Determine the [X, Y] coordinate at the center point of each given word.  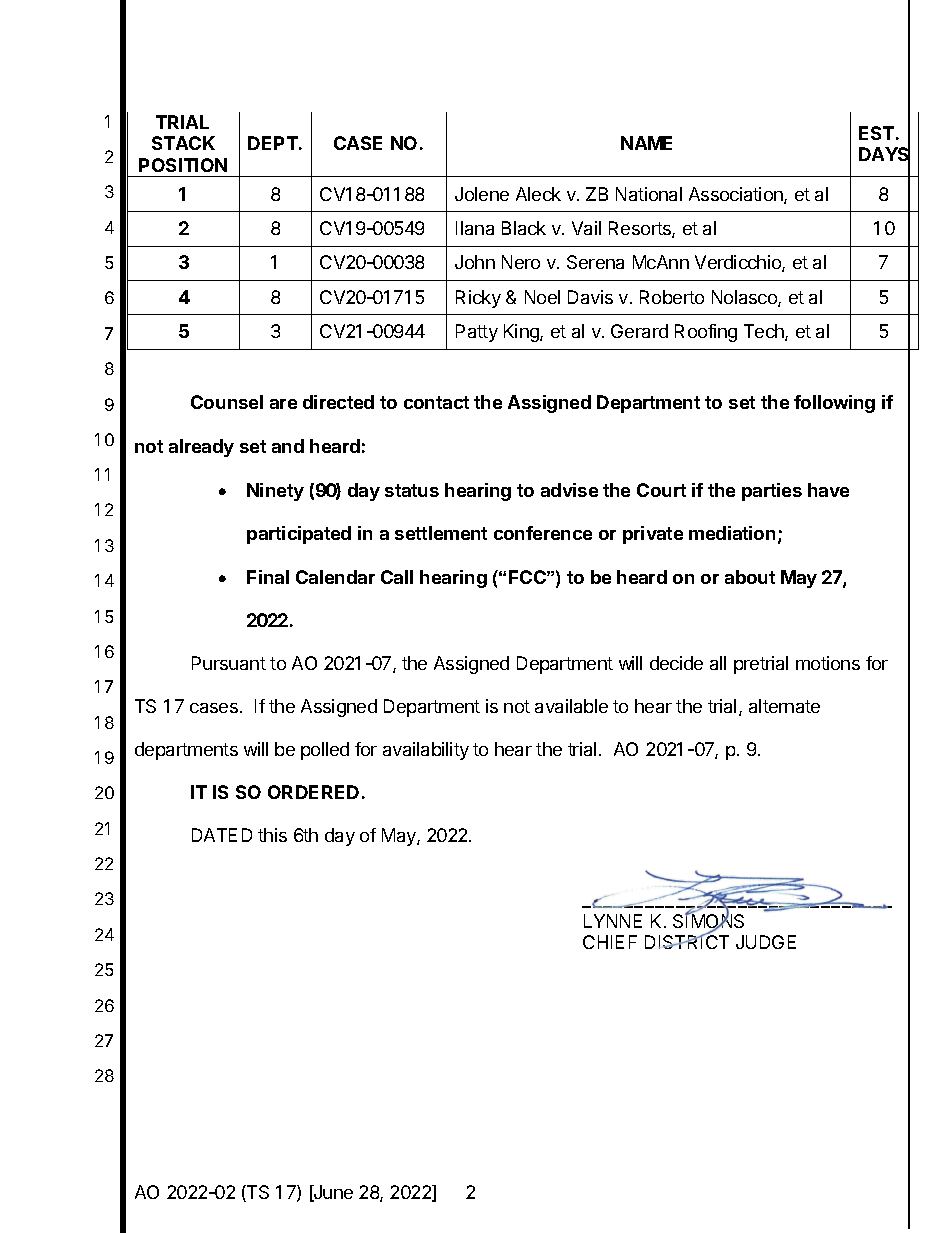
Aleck [538, 194]
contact [436, 402]
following [834, 404]
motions [828, 663]
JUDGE [766, 942]
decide [676, 663]
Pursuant [229, 663]
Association [737, 195]
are [283, 404]
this [272, 835]
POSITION [183, 165]
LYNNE [613, 921]
